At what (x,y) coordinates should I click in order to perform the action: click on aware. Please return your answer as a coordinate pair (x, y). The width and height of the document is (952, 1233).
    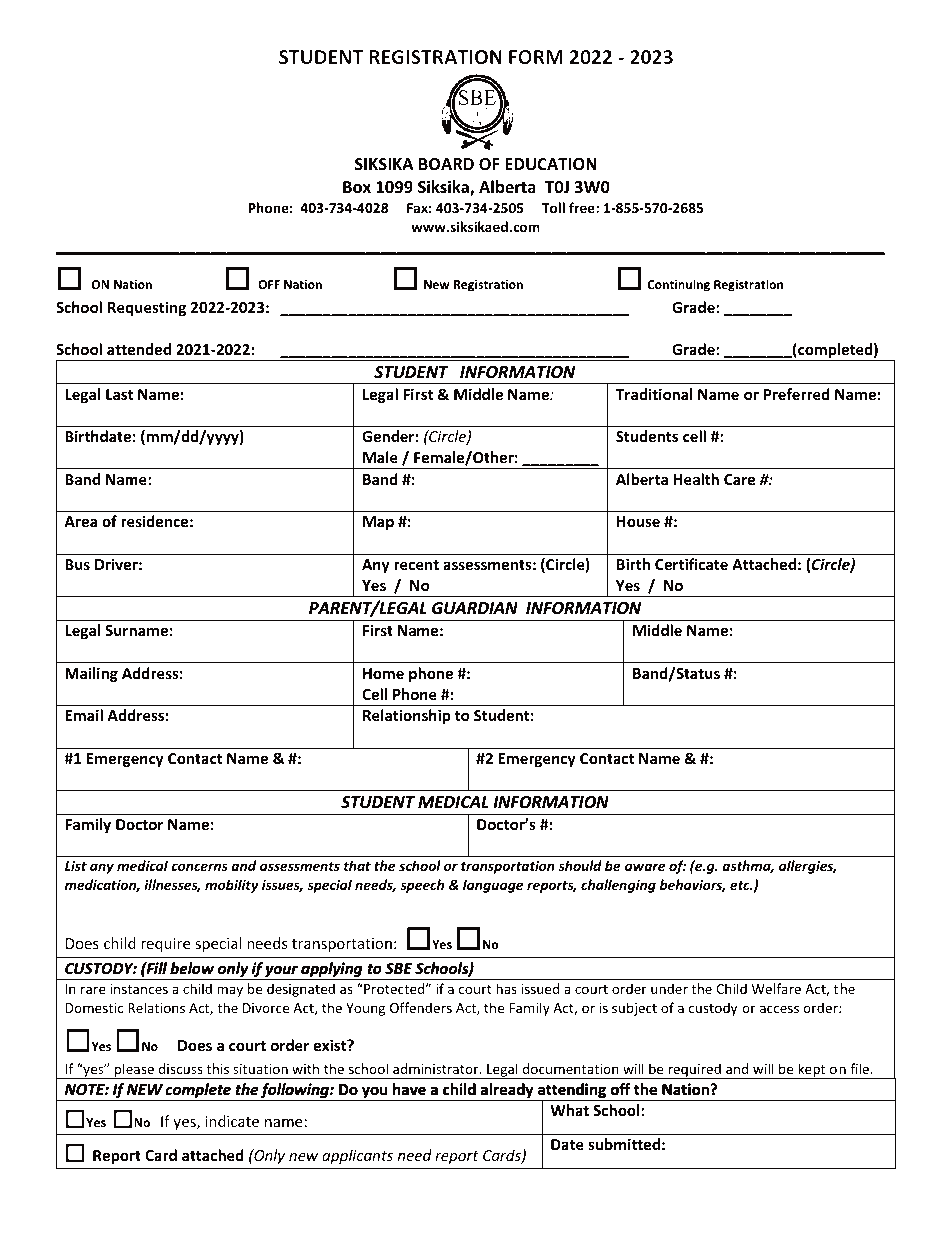
    Looking at the image, I should click on (645, 867).
